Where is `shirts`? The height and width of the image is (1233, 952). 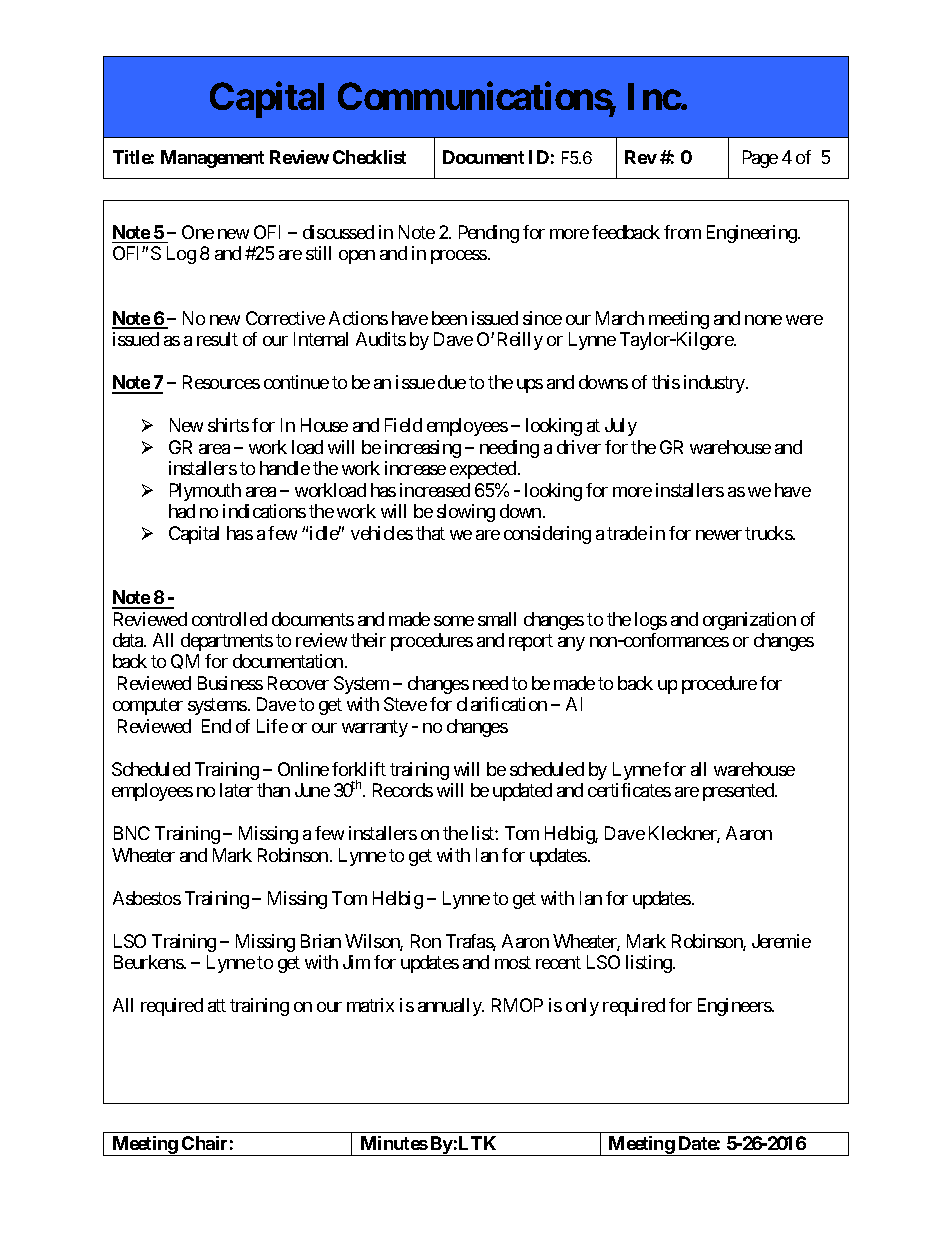 shirts is located at coordinates (228, 425).
